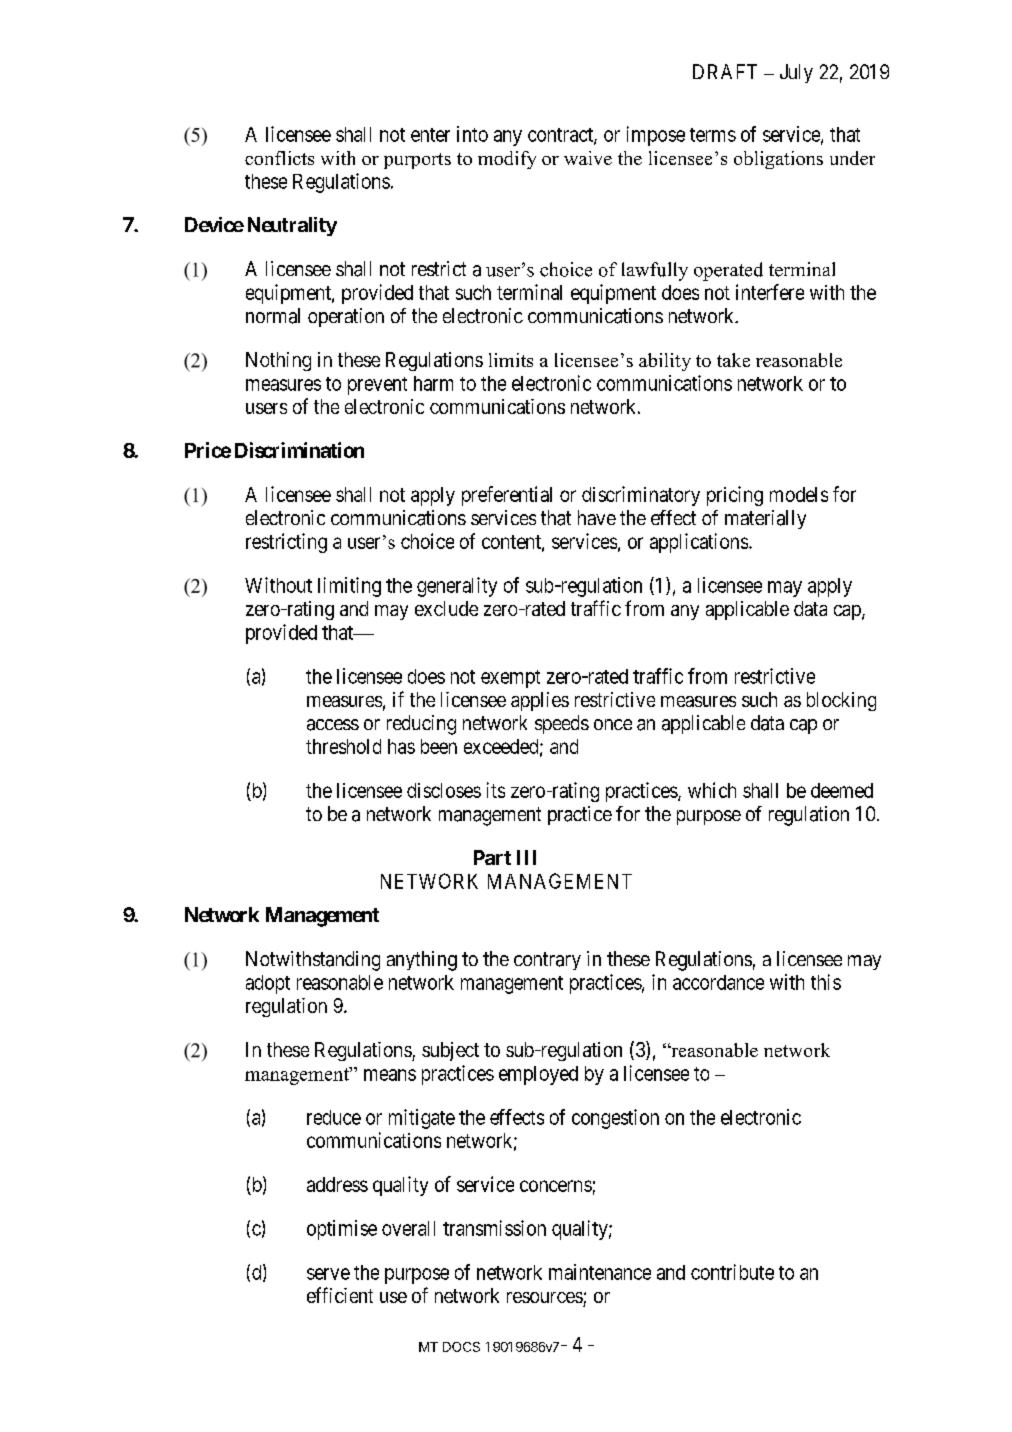 The image size is (1012, 1432). I want to click on contract, so click(561, 136).
